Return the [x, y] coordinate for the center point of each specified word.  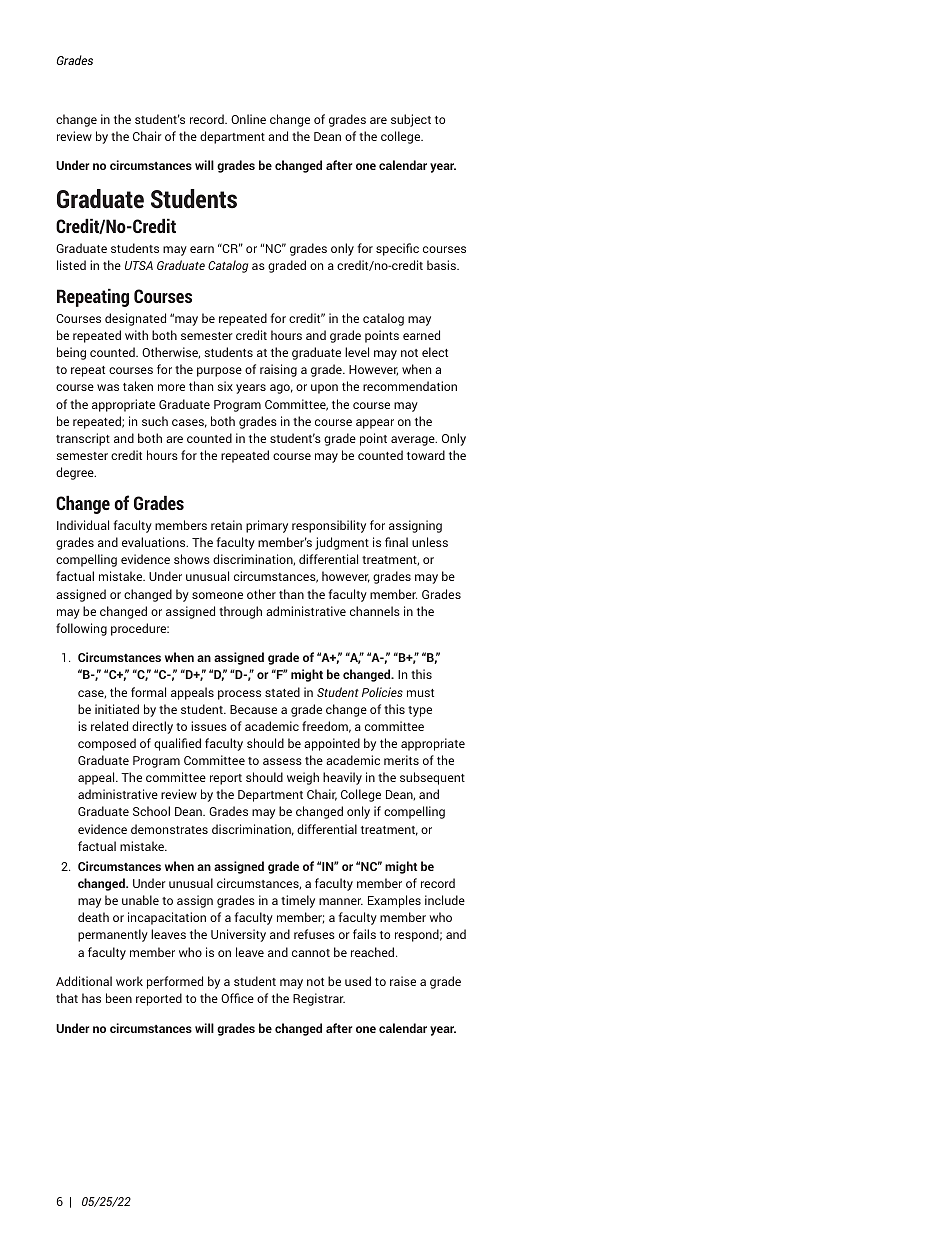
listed [71, 265]
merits [401, 760]
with [136, 335]
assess [282, 761]
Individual [83, 525]
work [129, 981]
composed [107, 744]
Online [248, 119]
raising [278, 370]
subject [411, 120]
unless [430, 542]
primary [267, 526]
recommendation [410, 386]
